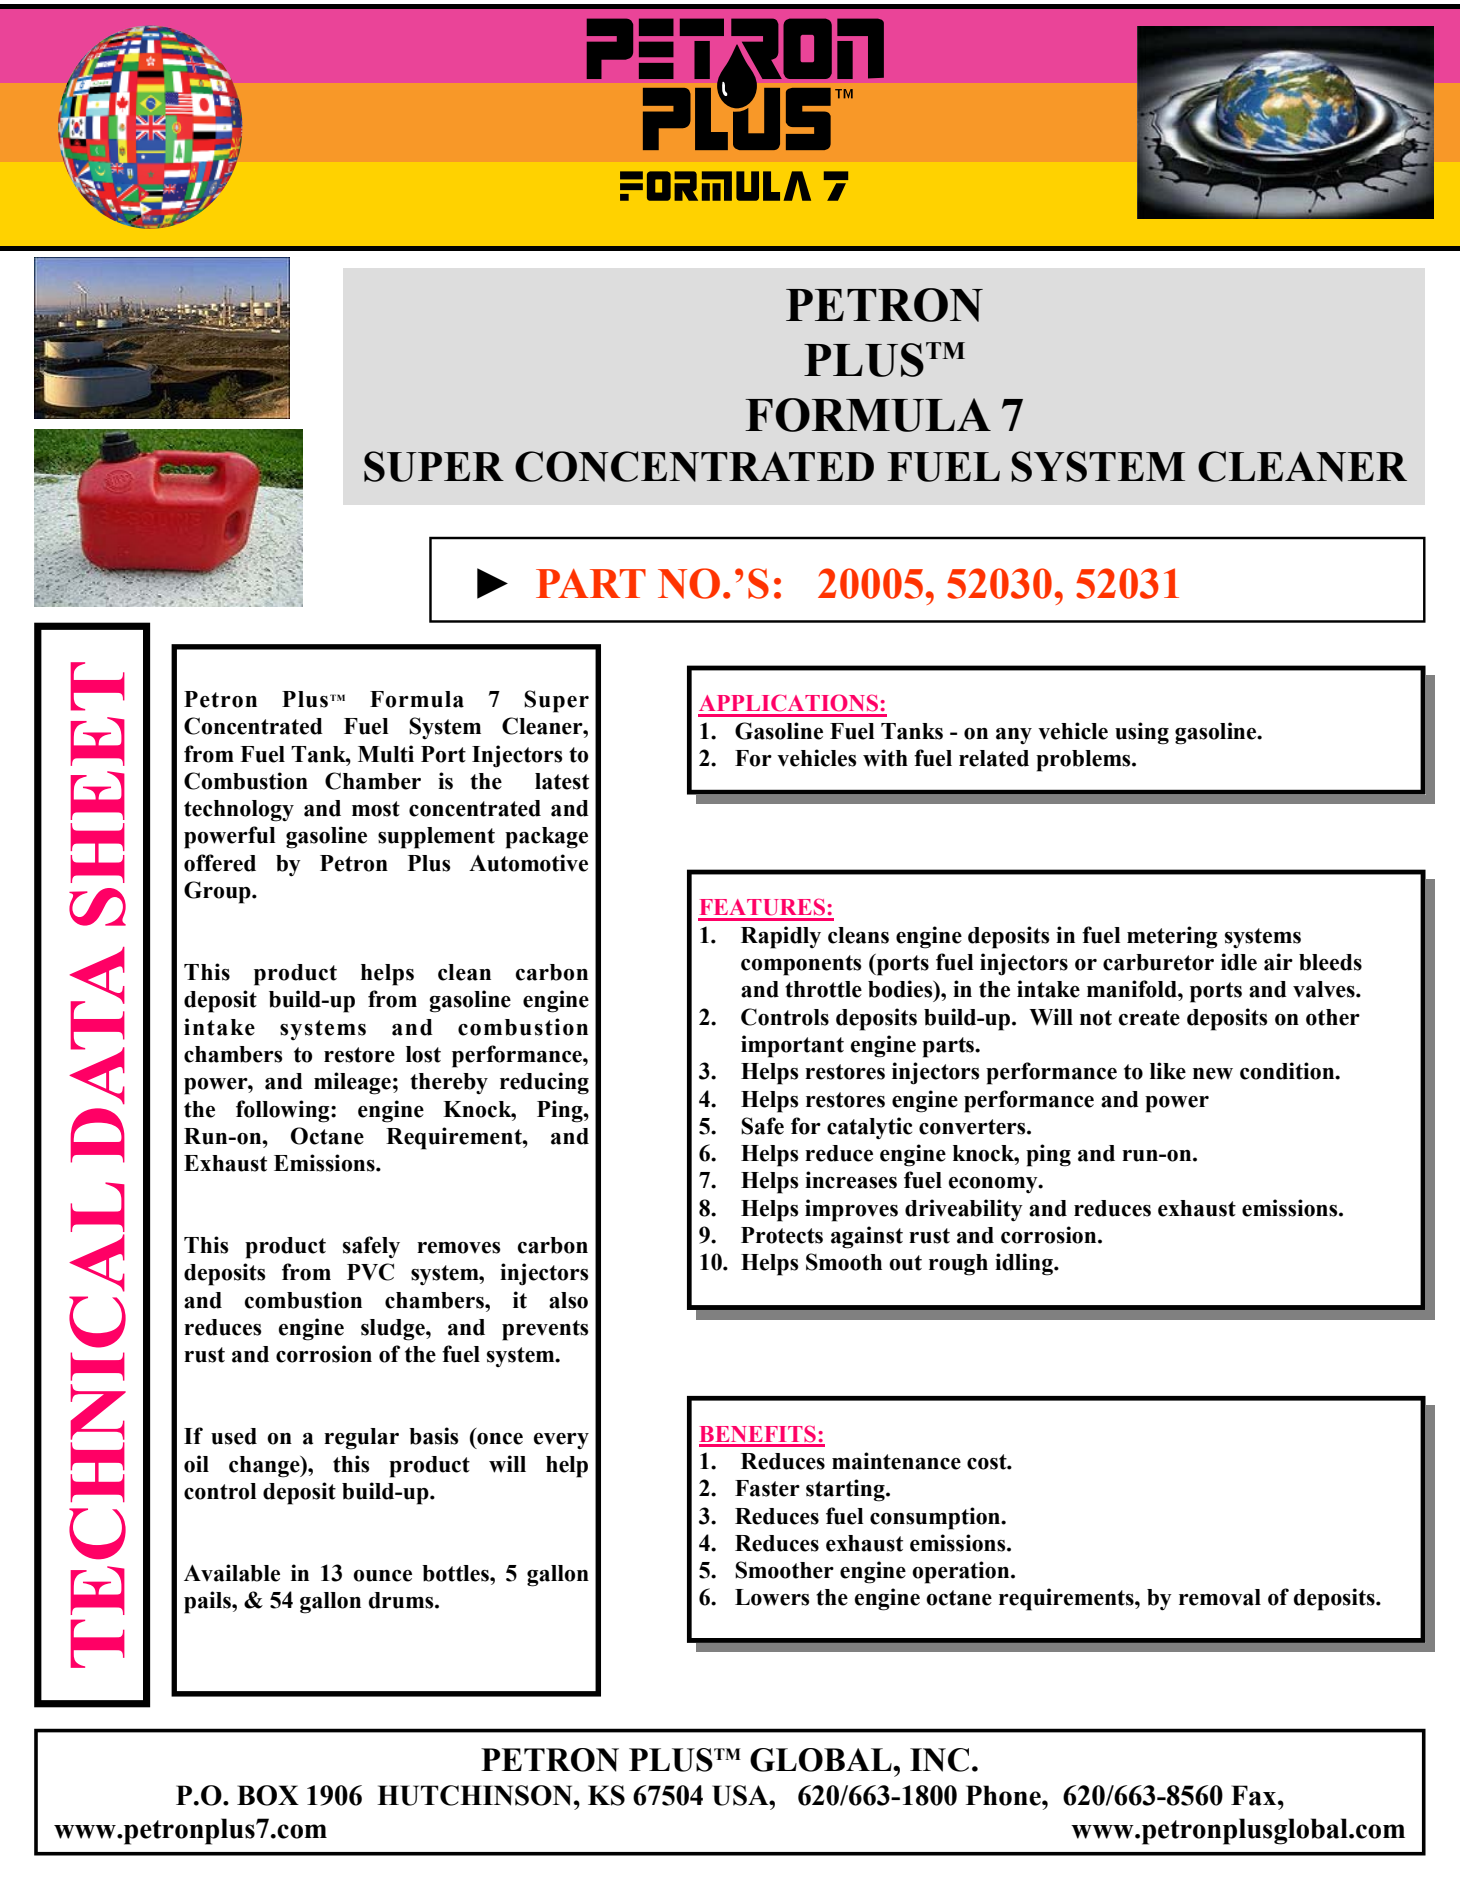 The width and height of the screenshot is (1460, 1890). Describe the element at coordinates (823, 989) in the screenshot. I see `throttle` at that location.
